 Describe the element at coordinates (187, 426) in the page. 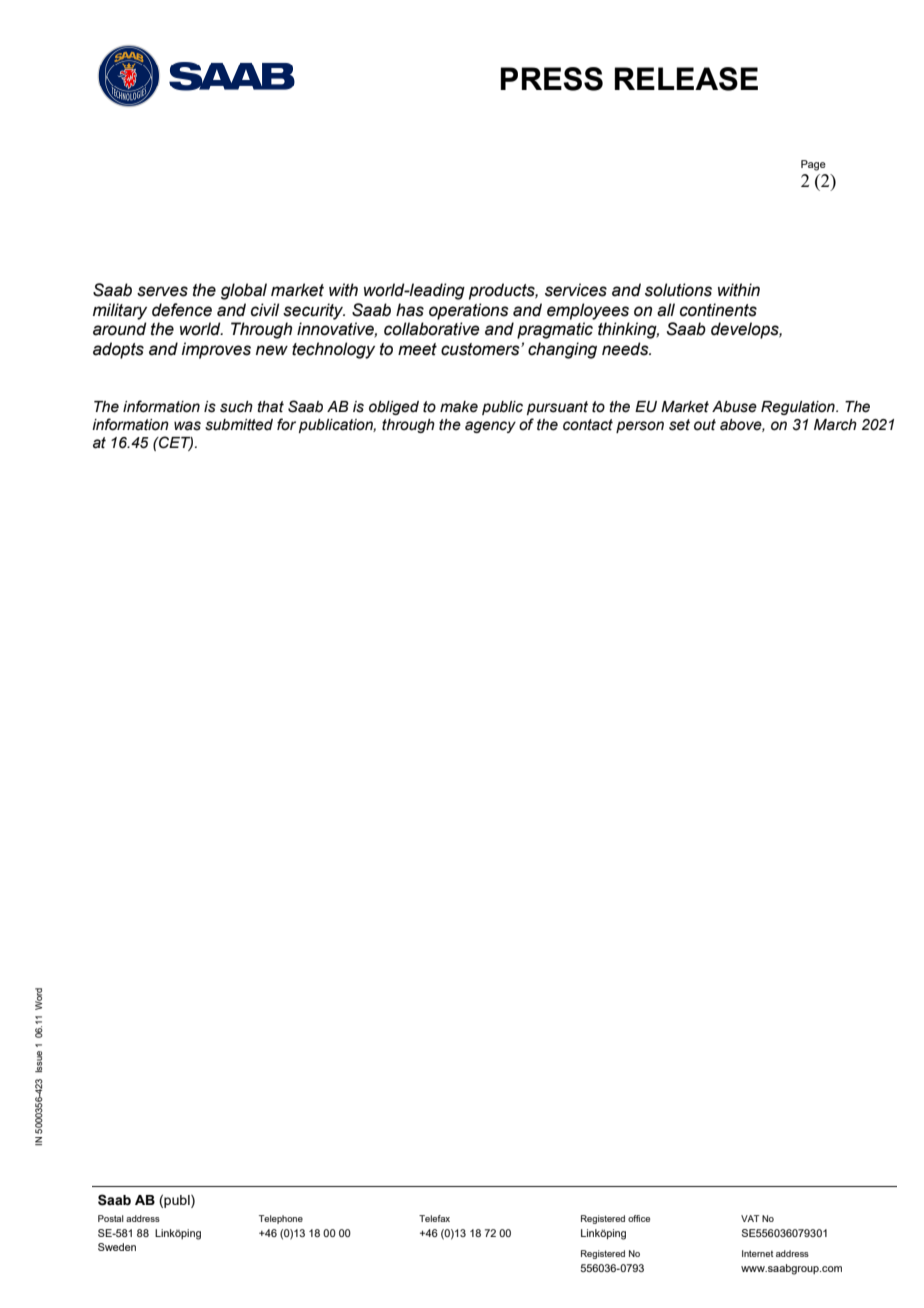

I see `was` at that location.
